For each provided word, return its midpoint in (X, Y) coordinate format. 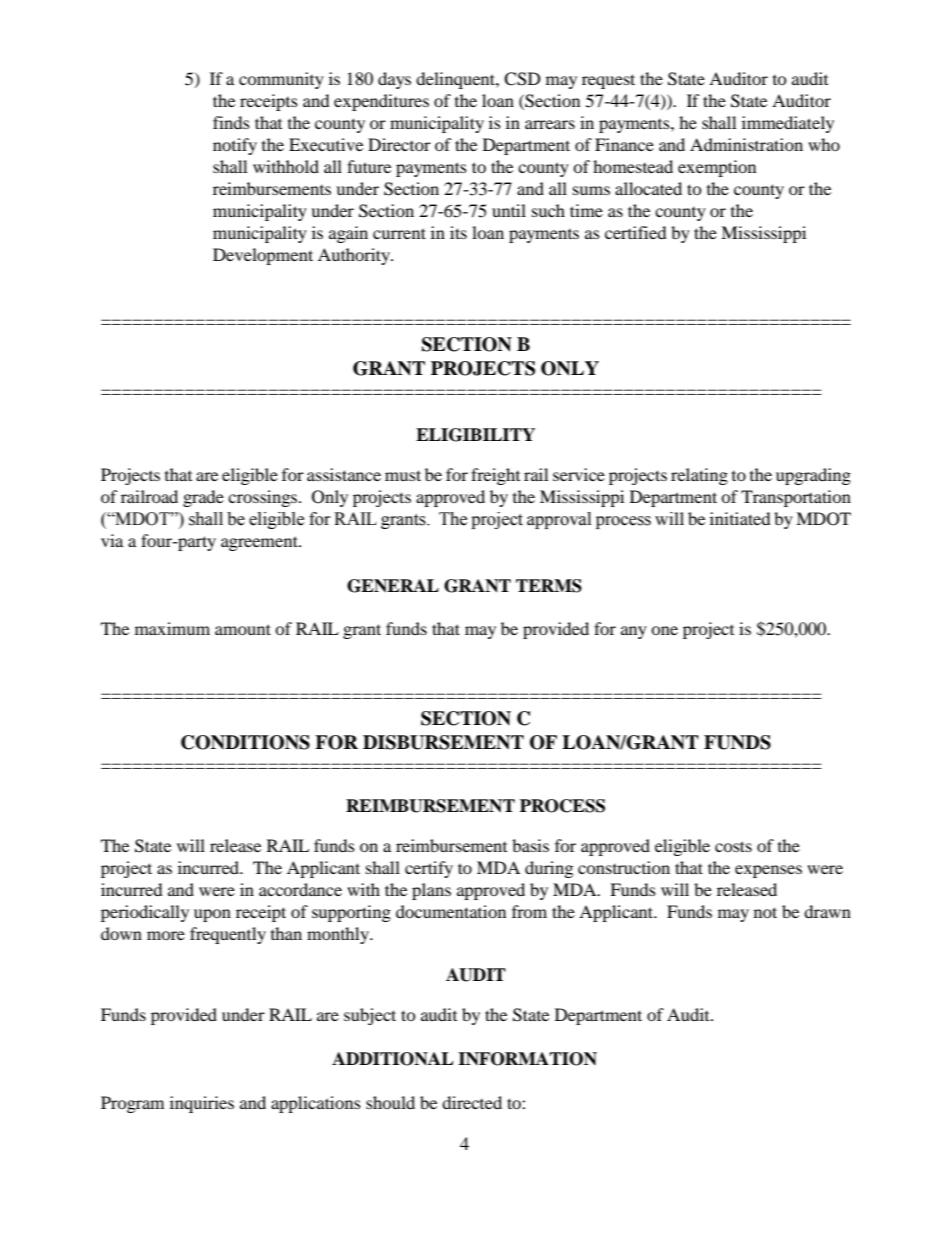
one (664, 630)
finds (231, 122)
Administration (746, 144)
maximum (172, 628)
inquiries (202, 1104)
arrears (550, 124)
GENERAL (393, 586)
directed (472, 1102)
